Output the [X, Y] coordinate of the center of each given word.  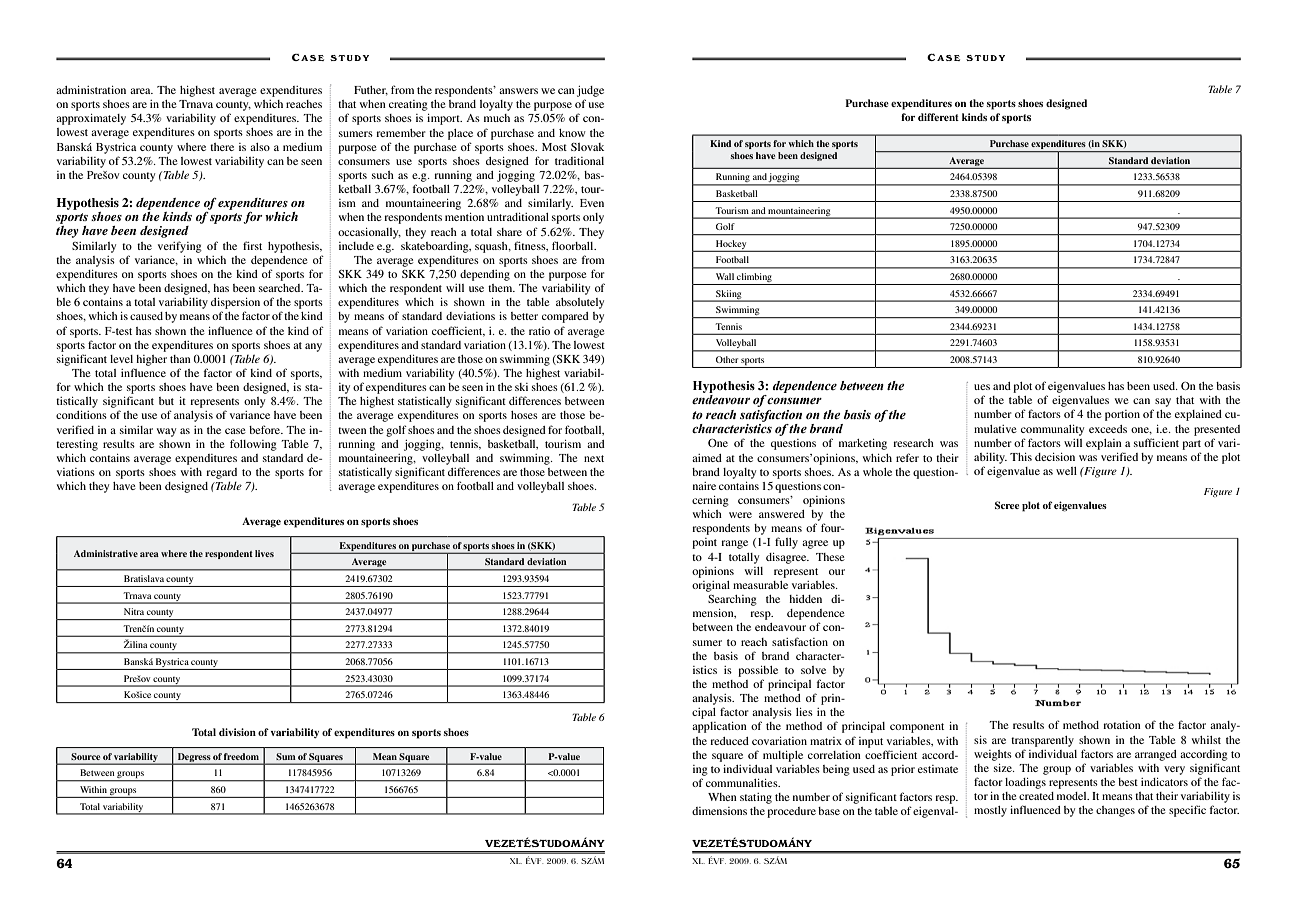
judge [590, 91]
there [222, 147]
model [1073, 796]
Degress [193, 758]
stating [756, 798]
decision [1055, 457]
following [253, 445]
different [938, 117]
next [594, 458]
